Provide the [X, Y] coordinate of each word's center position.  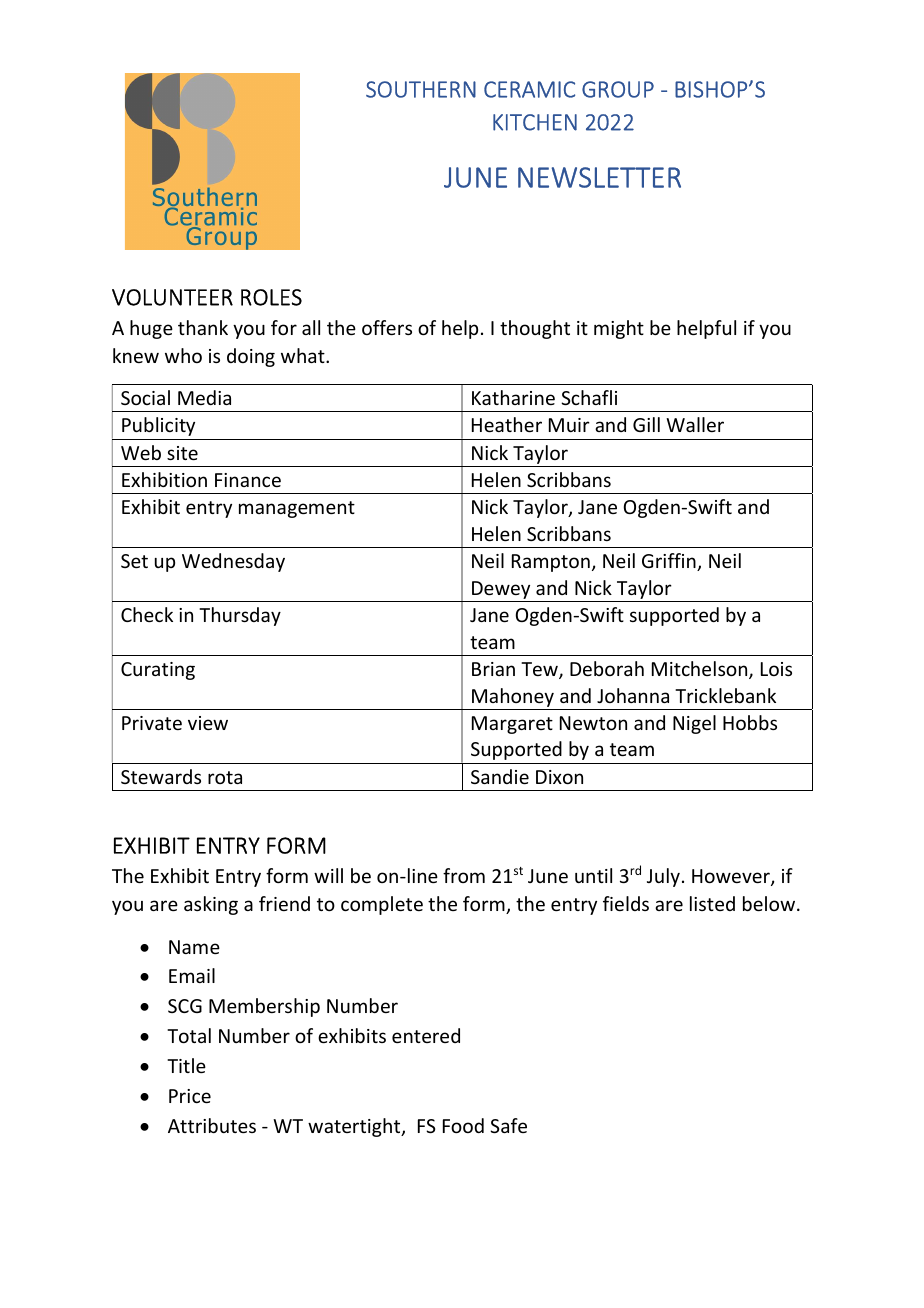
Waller [695, 424]
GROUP [618, 89]
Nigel [694, 724]
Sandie [500, 776]
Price [190, 1096]
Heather [507, 424]
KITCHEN [535, 122]
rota [225, 777]
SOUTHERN [421, 89]
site [182, 453]
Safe [508, 1125]
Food [463, 1125]
